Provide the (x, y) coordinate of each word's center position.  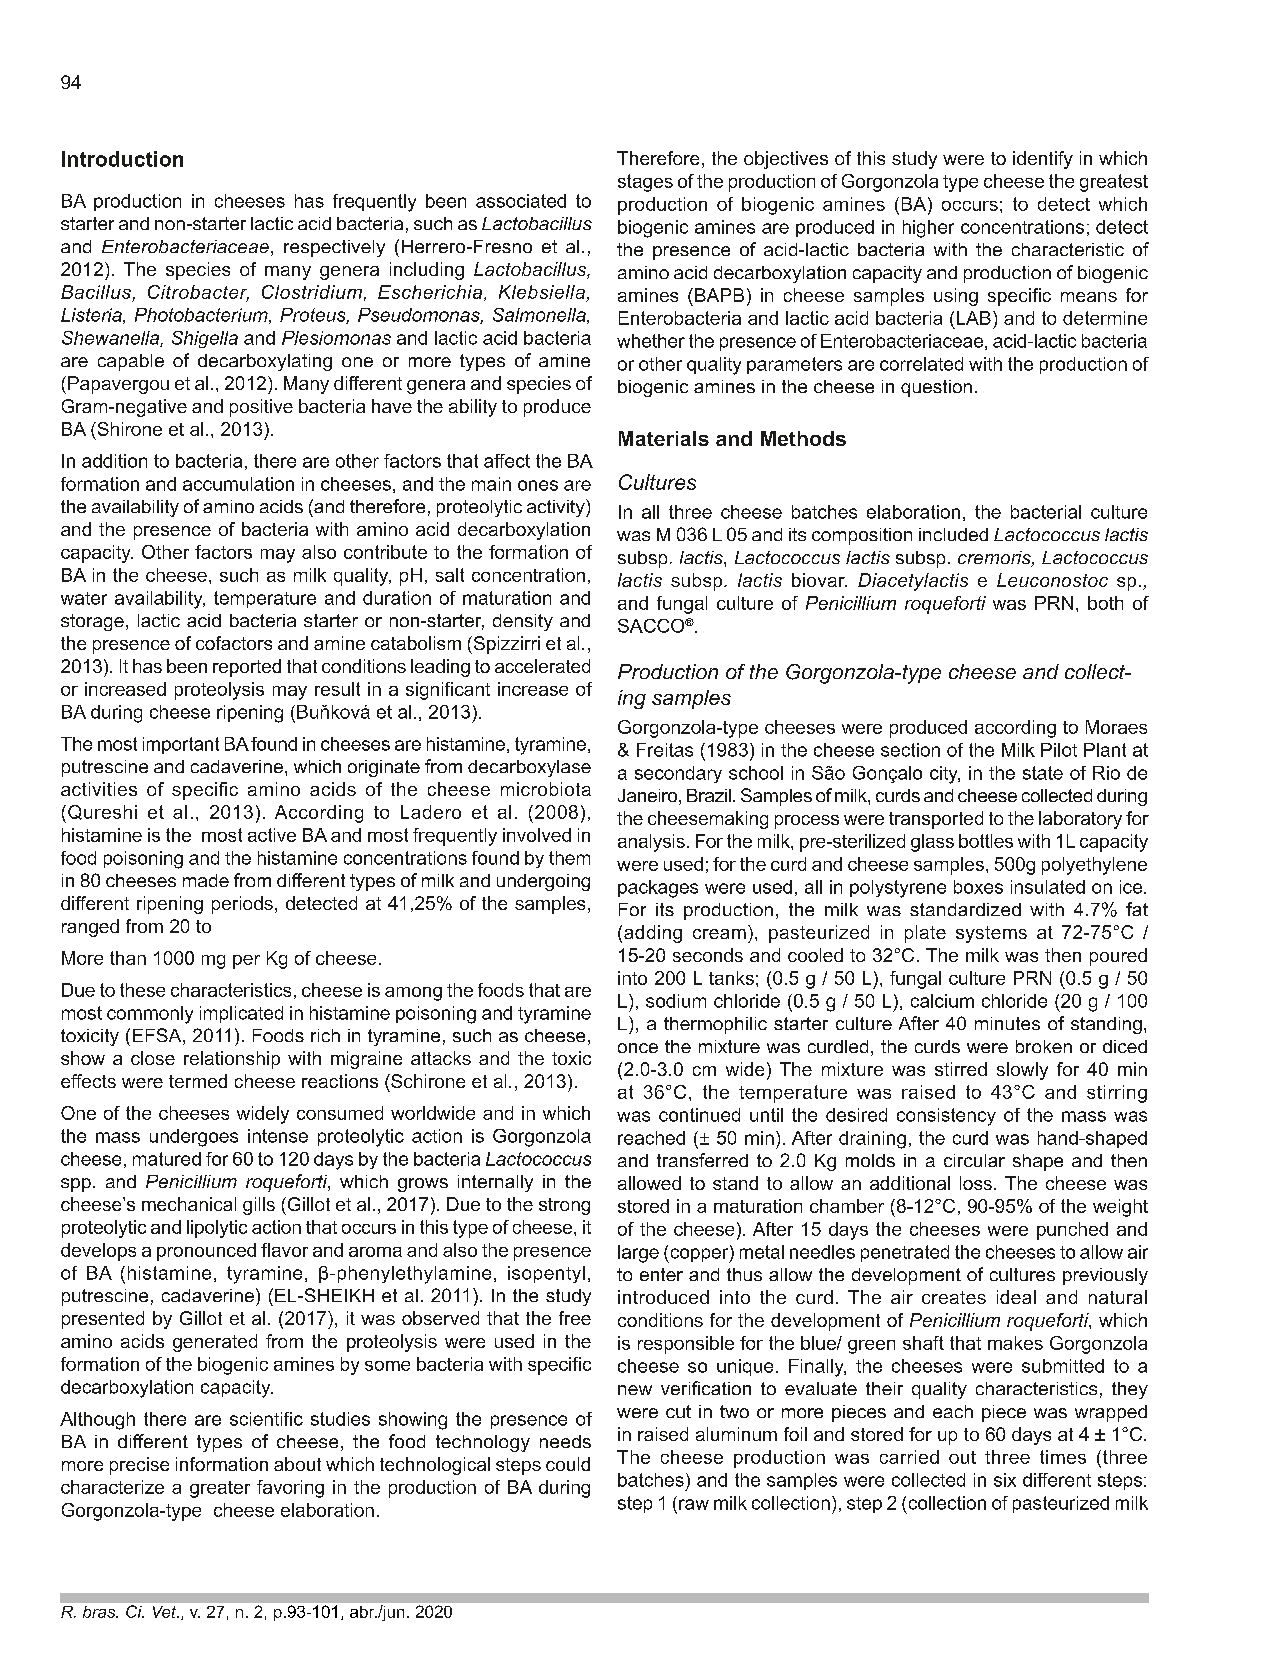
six (1005, 1480)
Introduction (122, 159)
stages (645, 183)
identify (1043, 160)
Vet (166, 1612)
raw (694, 1504)
